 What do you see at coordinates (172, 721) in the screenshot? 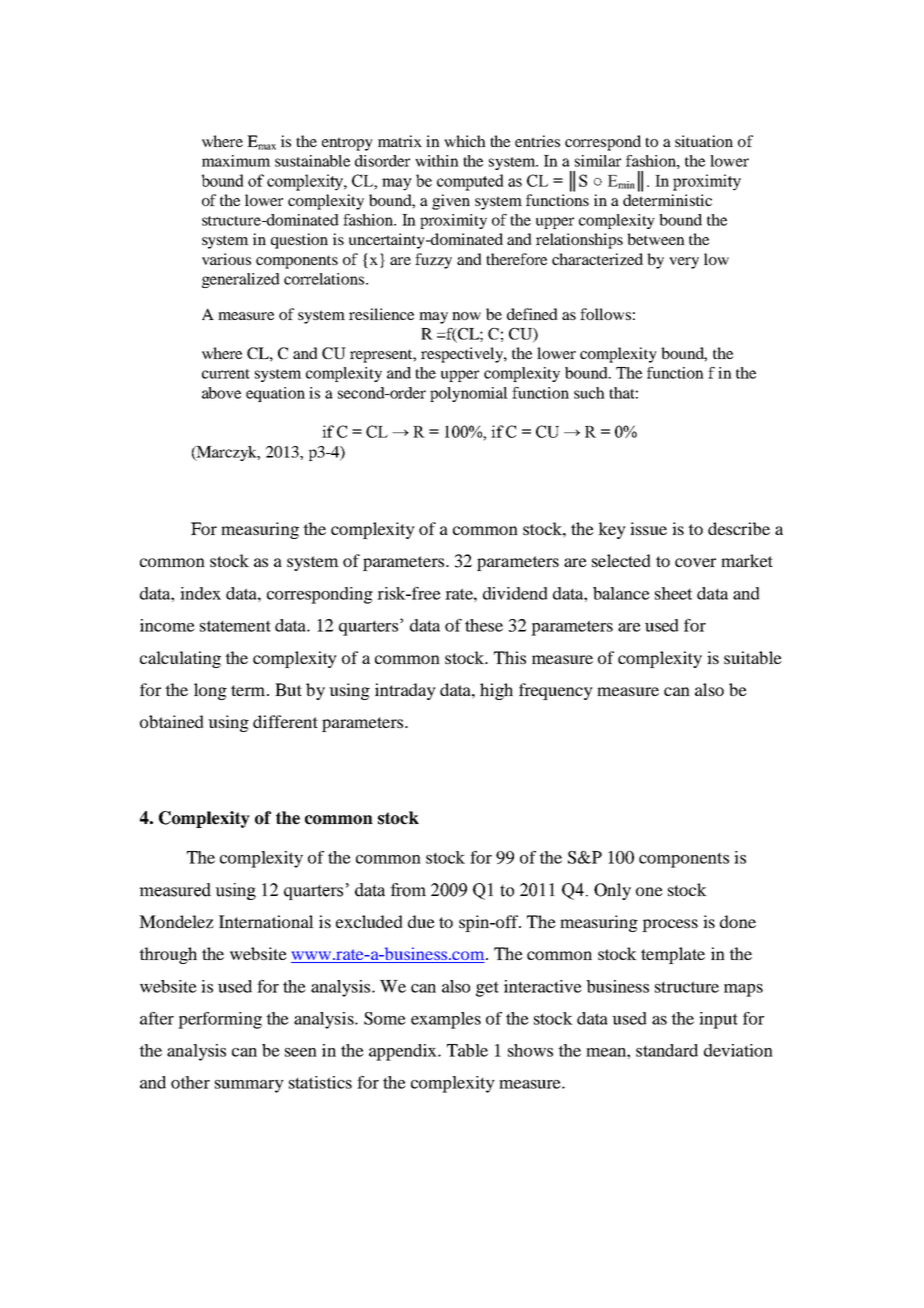
I see `obtained` at bounding box center [172, 721].
